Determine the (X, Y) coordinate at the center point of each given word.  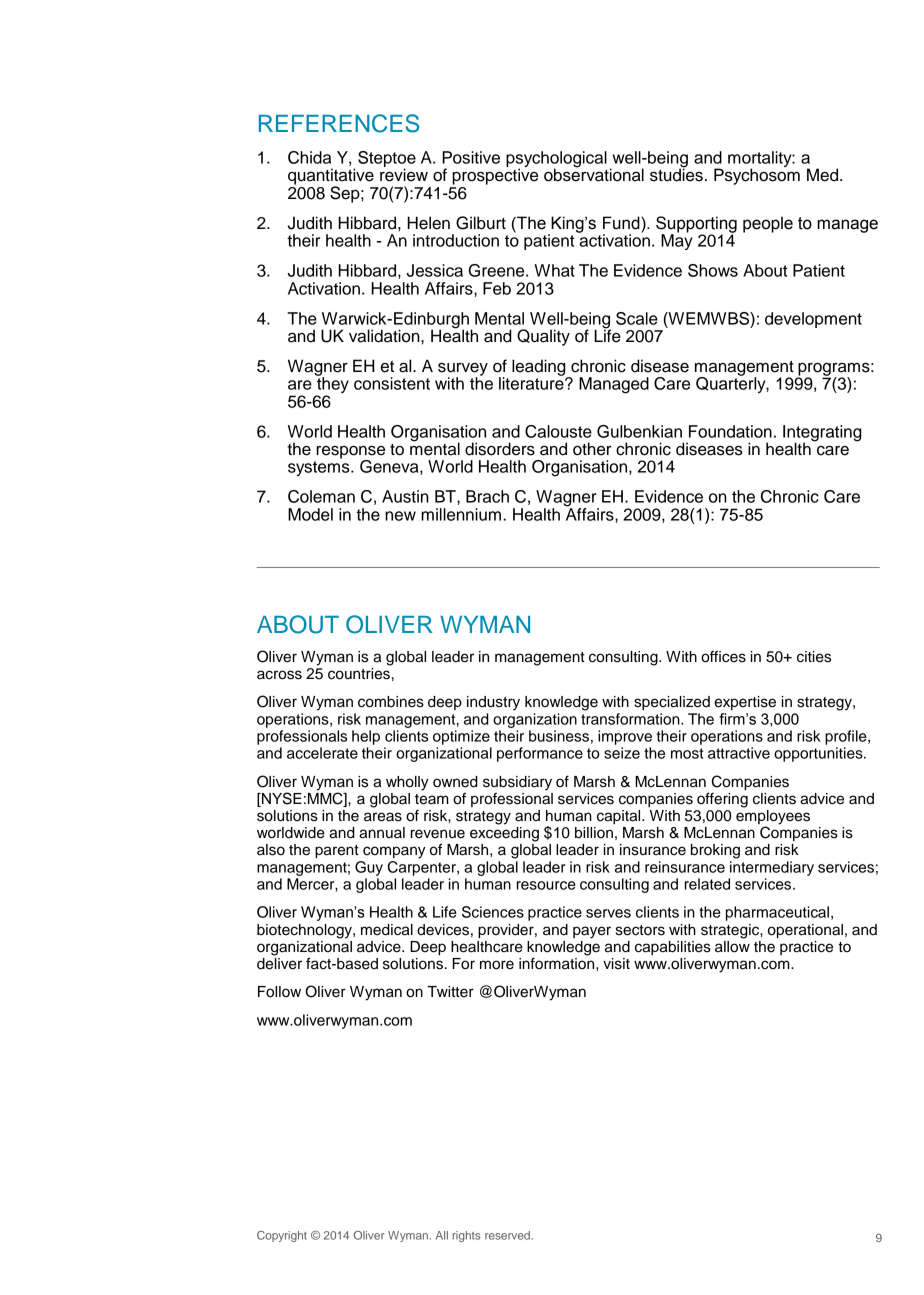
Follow (279, 992)
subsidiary (517, 783)
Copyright (282, 1236)
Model (310, 514)
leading (540, 368)
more (497, 965)
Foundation (730, 431)
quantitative (331, 177)
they (332, 385)
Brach (487, 496)
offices (723, 657)
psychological (556, 160)
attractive (739, 753)
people (768, 224)
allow (732, 945)
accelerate (322, 753)
